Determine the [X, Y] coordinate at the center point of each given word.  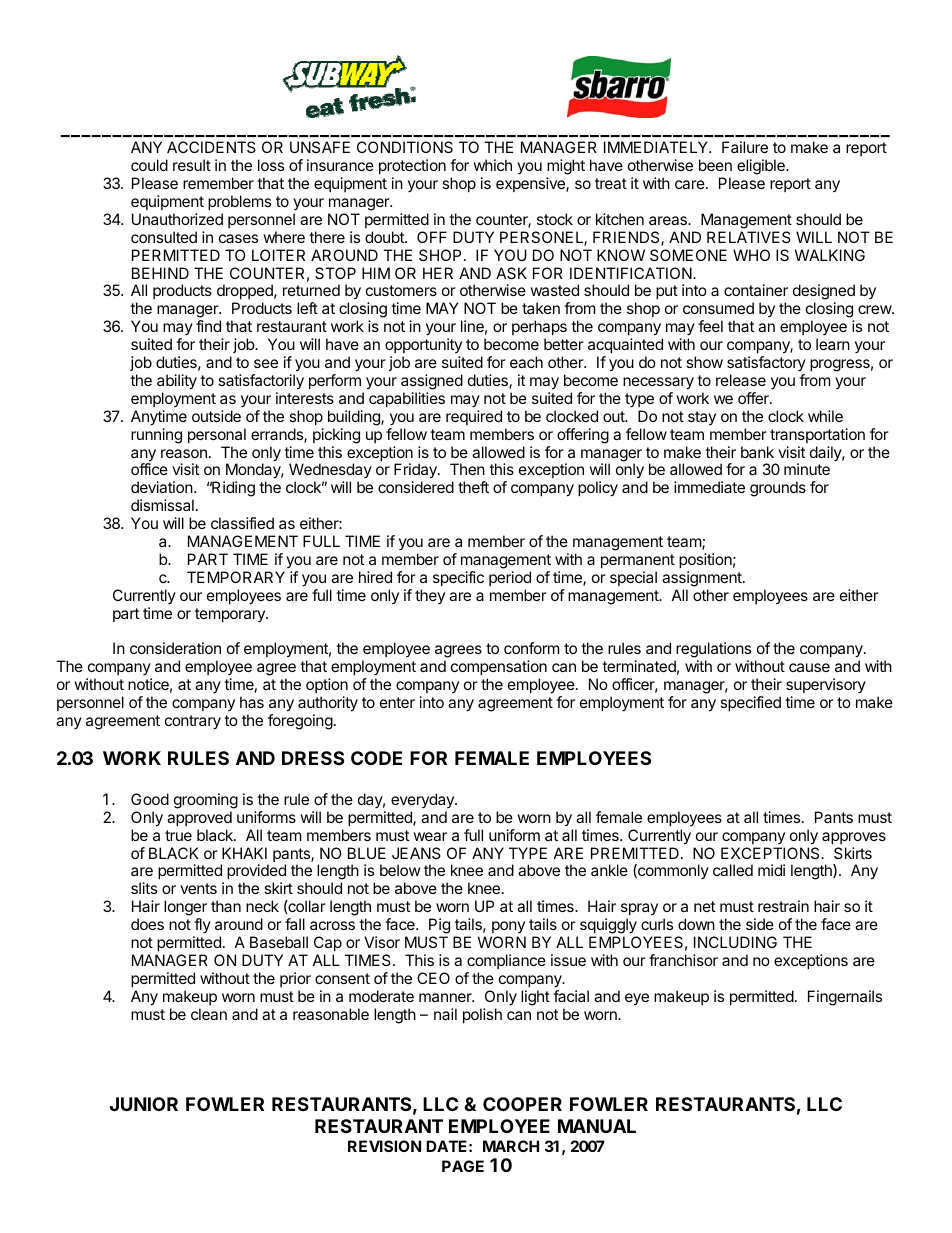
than [226, 906]
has [252, 702]
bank [757, 452]
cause [809, 667]
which [492, 165]
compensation [499, 669]
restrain [783, 906]
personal [217, 435]
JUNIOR [144, 1104]
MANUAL [597, 1126]
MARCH [511, 1146]
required [474, 417]
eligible [762, 167]
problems [239, 202]
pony [508, 927]
